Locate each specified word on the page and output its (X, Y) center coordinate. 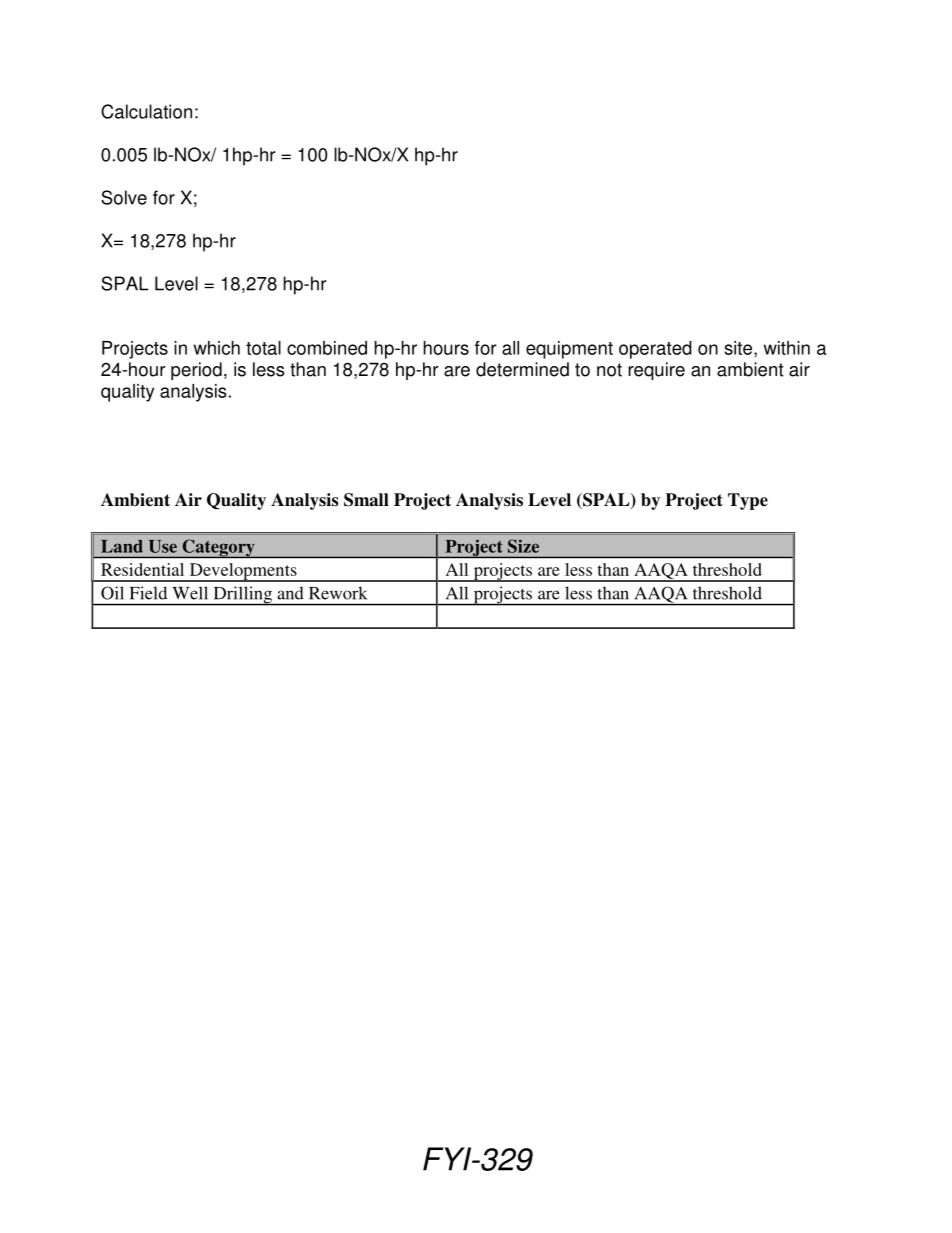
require (656, 371)
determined (522, 369)
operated (655, 350)
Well (190, 593)
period (196, 371)
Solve (124, 197)
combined (327, 348)
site (740, 349)
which (217, 348)
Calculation (146, 111)
